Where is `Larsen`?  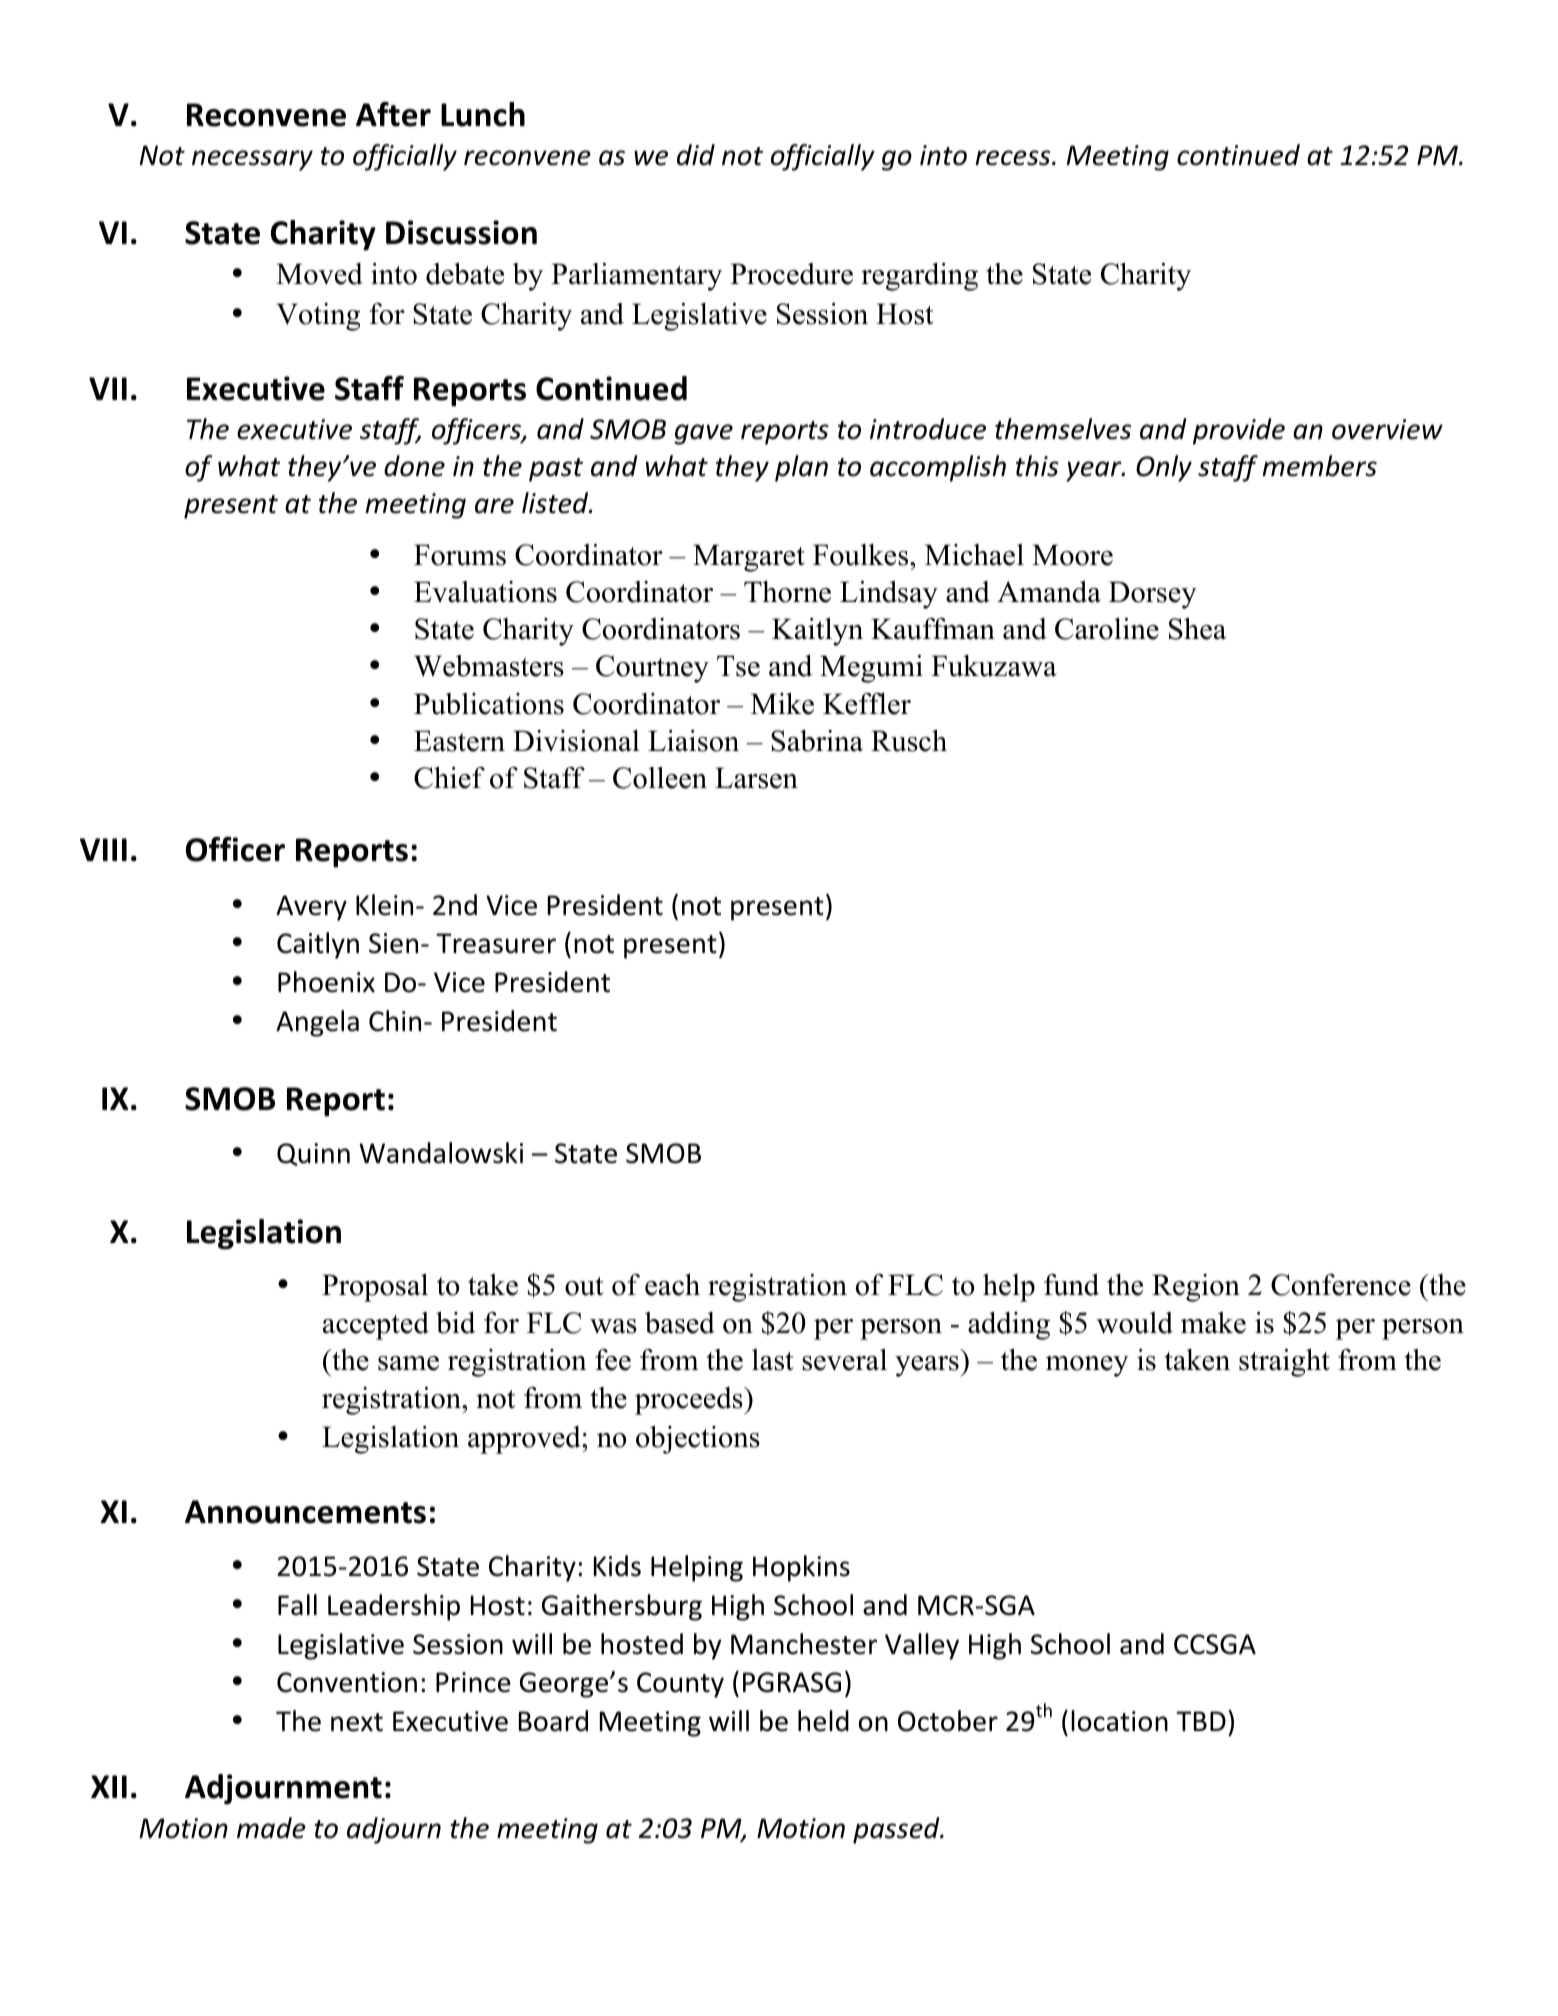
Larsen is located at coordinates (756, 778).
